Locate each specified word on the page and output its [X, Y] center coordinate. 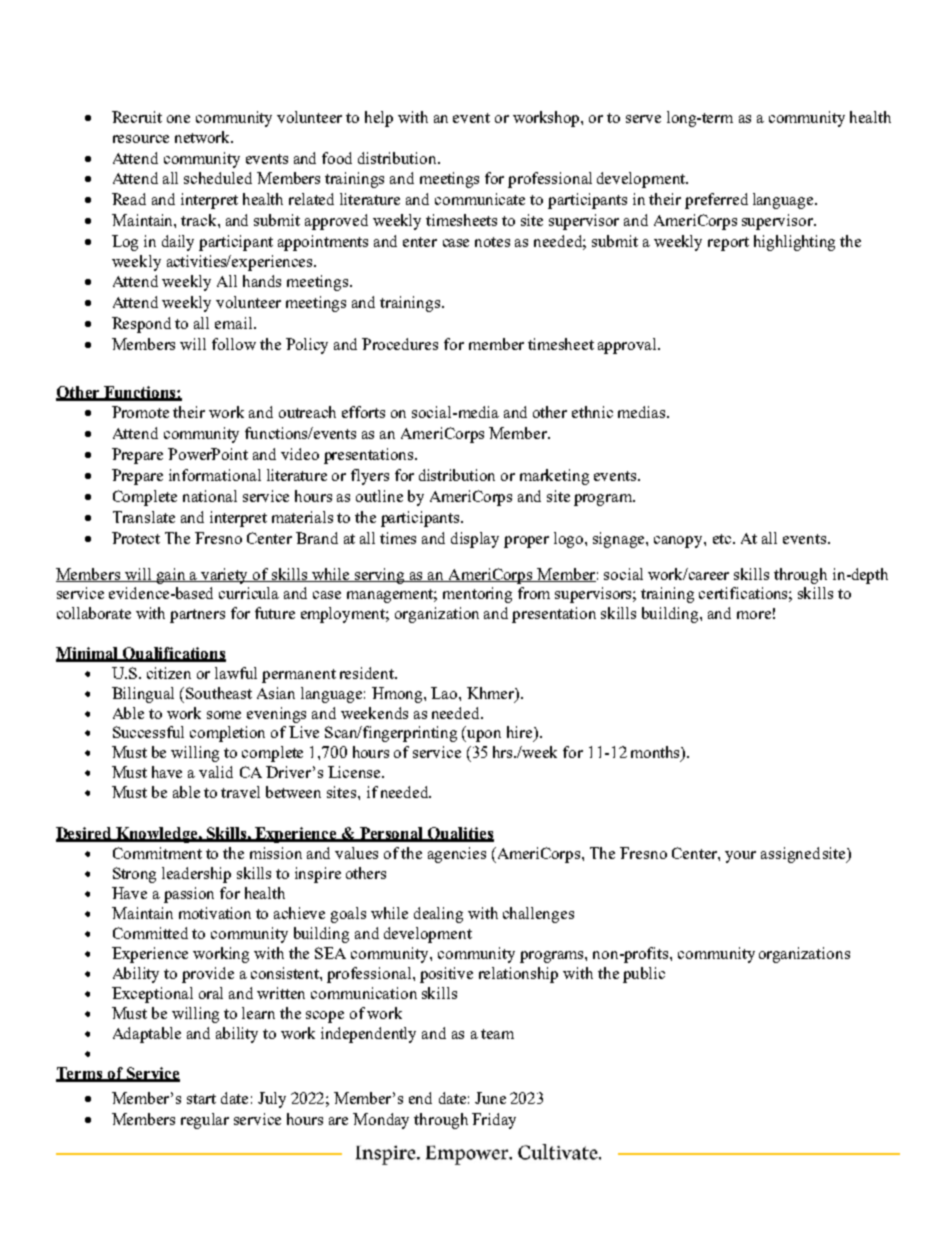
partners [197, 616]
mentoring [477, 595]
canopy [679, 542]
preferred [716, 201]
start [201, 1099]
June [490, 1098]
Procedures [400, 344]
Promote [140, 412]
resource [141, 139]
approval [628, 346]
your [740, 857]
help [379, 119]
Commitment [157, 853]
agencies [457, 855]
